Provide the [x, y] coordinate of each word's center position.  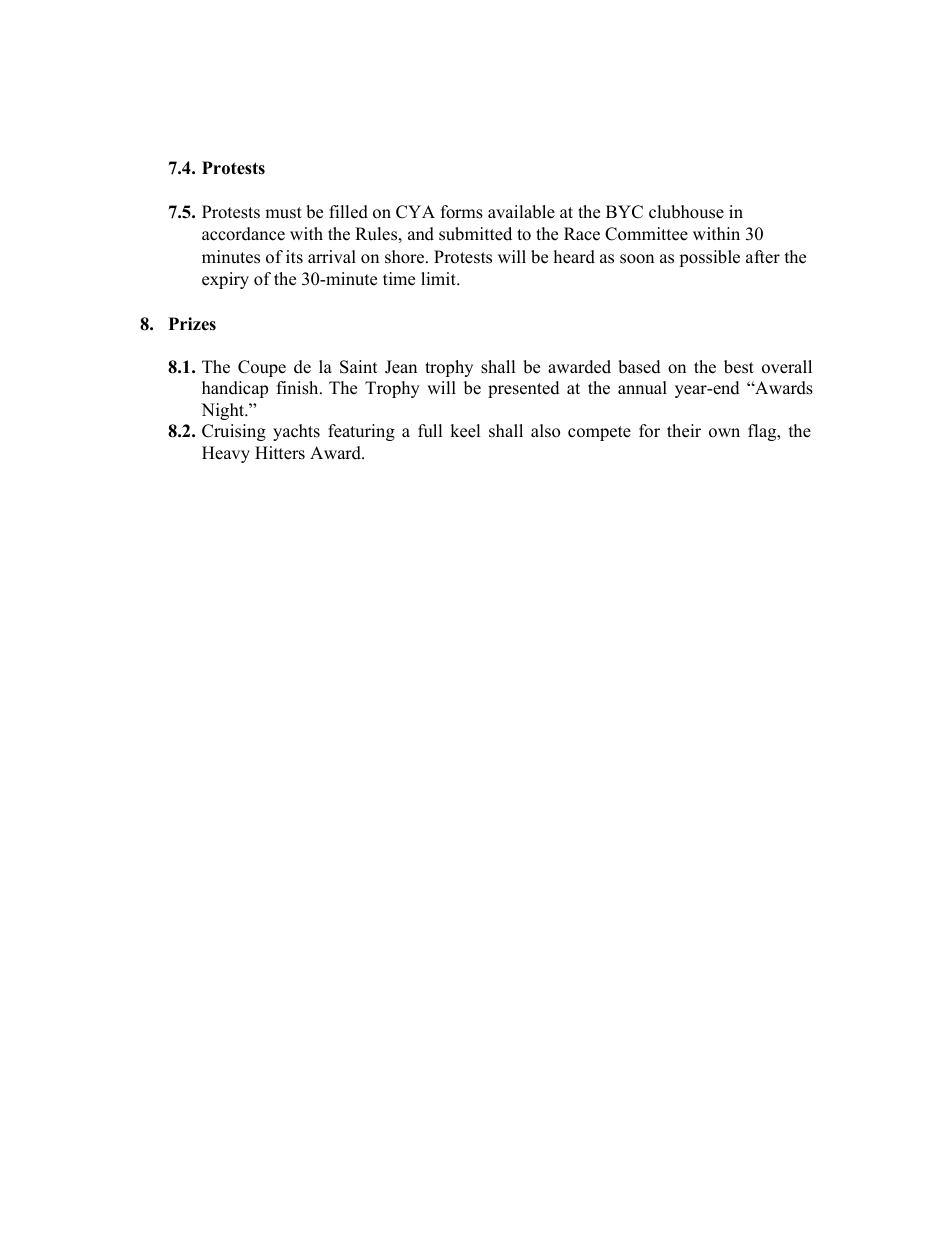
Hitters [280, 453]
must [283, 213]
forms [462, 212]
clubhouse [686, 212]
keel [465, 431]
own [724, 433]
